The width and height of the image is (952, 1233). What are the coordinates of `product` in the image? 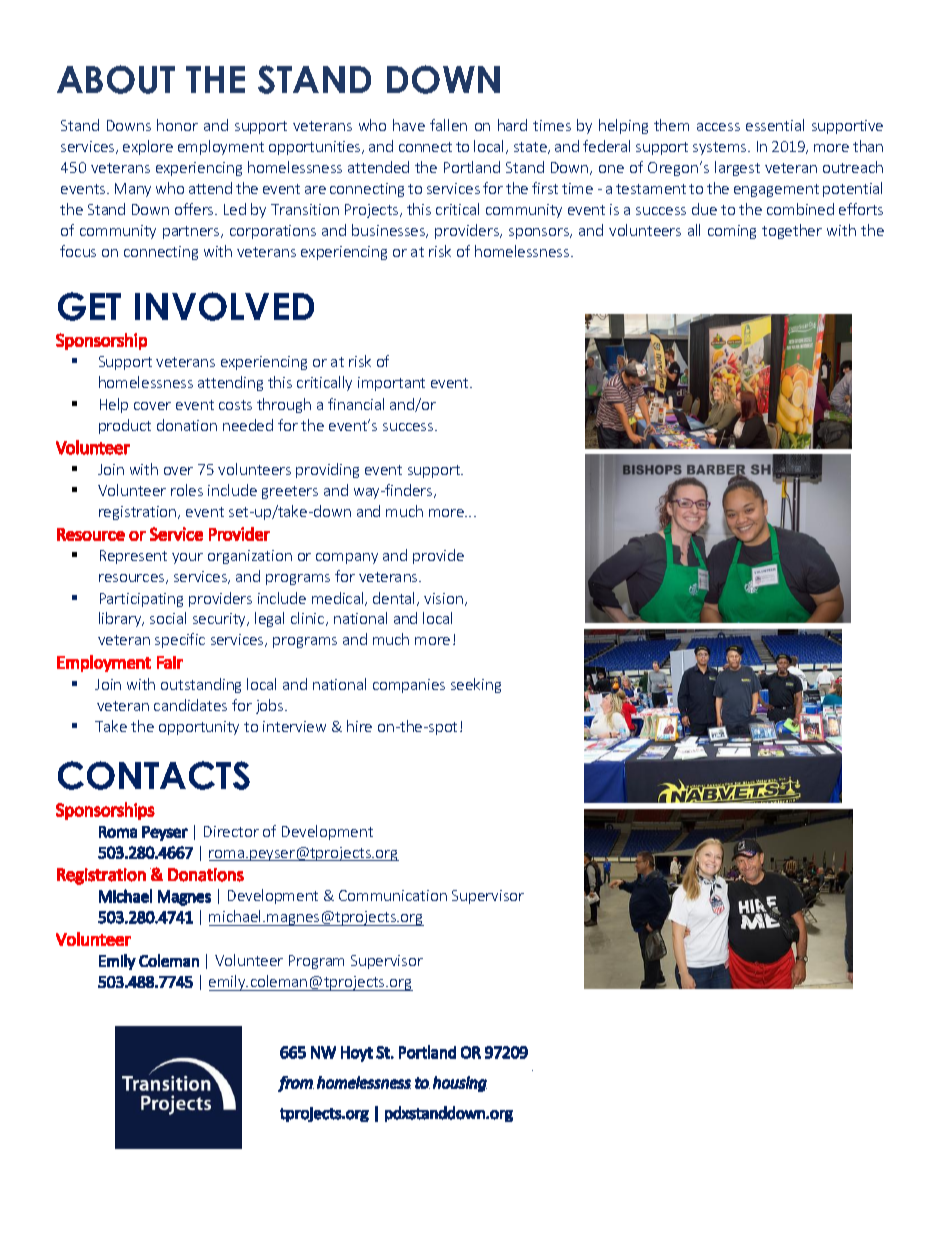 It's located at (125, 426).
